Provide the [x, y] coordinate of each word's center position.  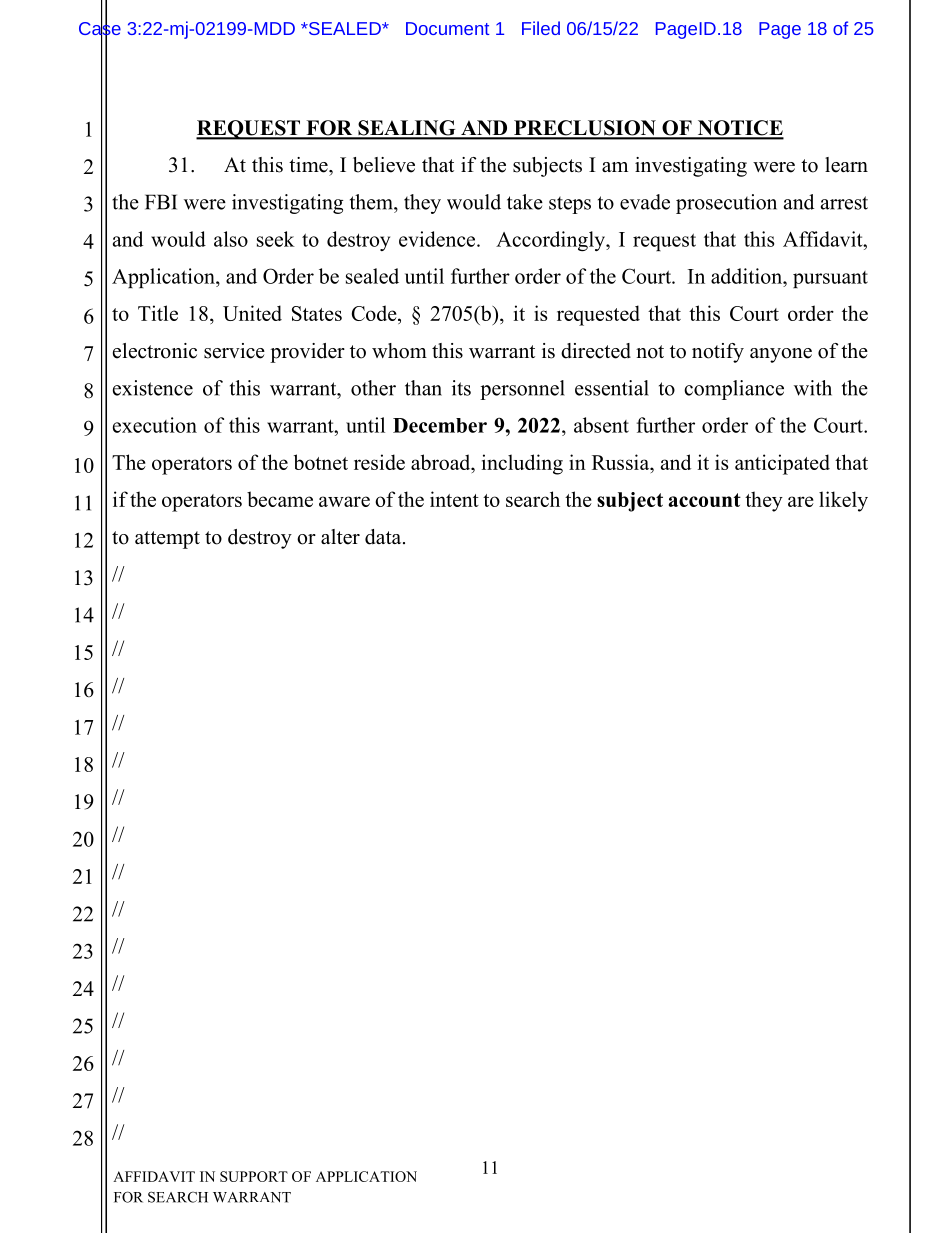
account [705, 500]
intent [454, 499]
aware [344, 501]
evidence [438, 239]
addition [748, 276]
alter [340, 537]
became [280, 499]
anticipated [782, 464]
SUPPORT [254, 1176]
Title [158, 313]
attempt [167, 540]
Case [100, 28]
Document [447, 28]
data [384, 537]
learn [846, 165]
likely [843, 501]
